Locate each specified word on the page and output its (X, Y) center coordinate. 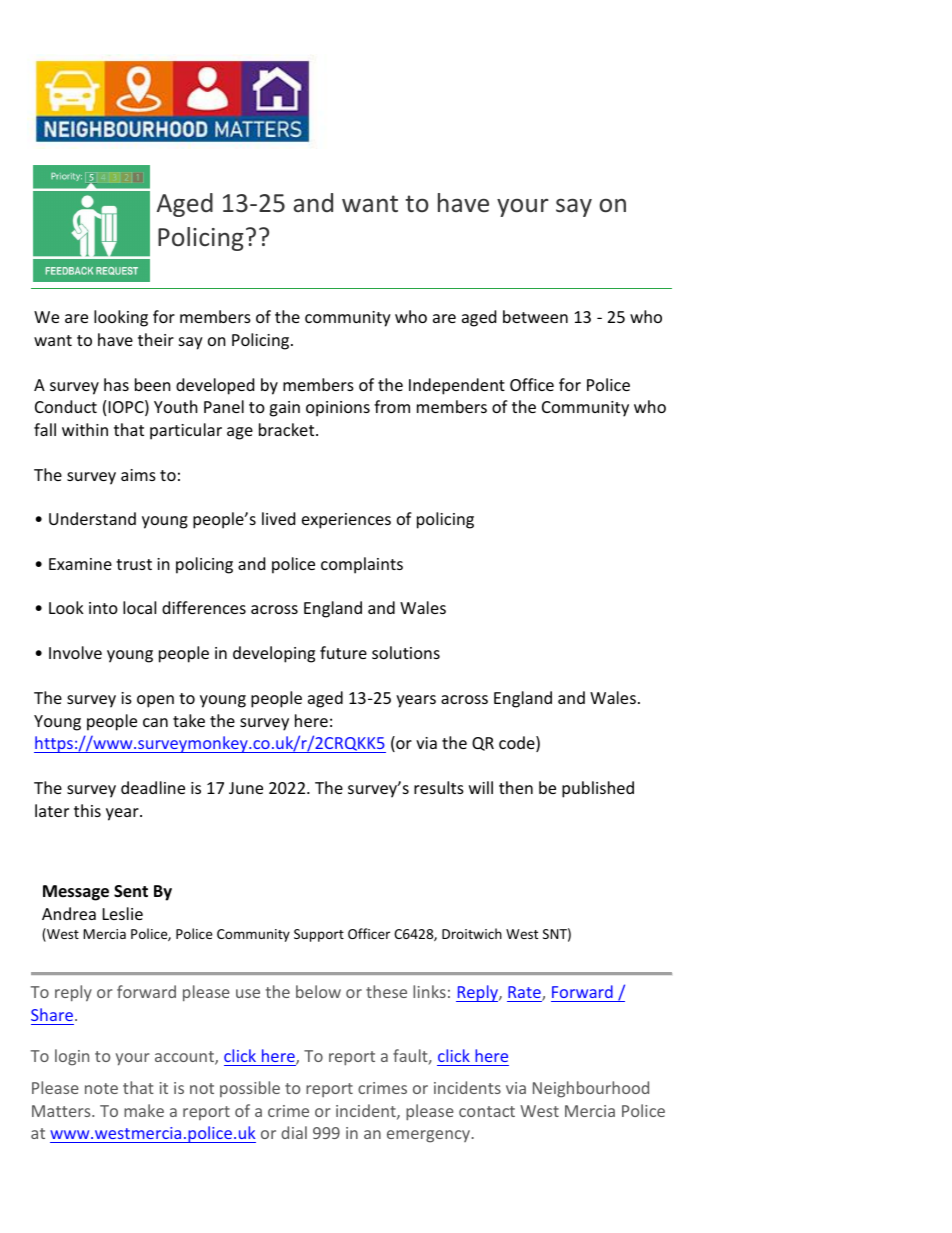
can (155, 722)
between (535, 316)
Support (319, 935)
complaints (362, 565)
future (343, 652)
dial (294, 1132)
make (144, 1110)
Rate (525, 994)
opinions (338, 409)
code (518, 744)
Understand (92, 518)
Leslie (123, 913)
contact (487, 1111)
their (156, 339)
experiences (346, 521)
